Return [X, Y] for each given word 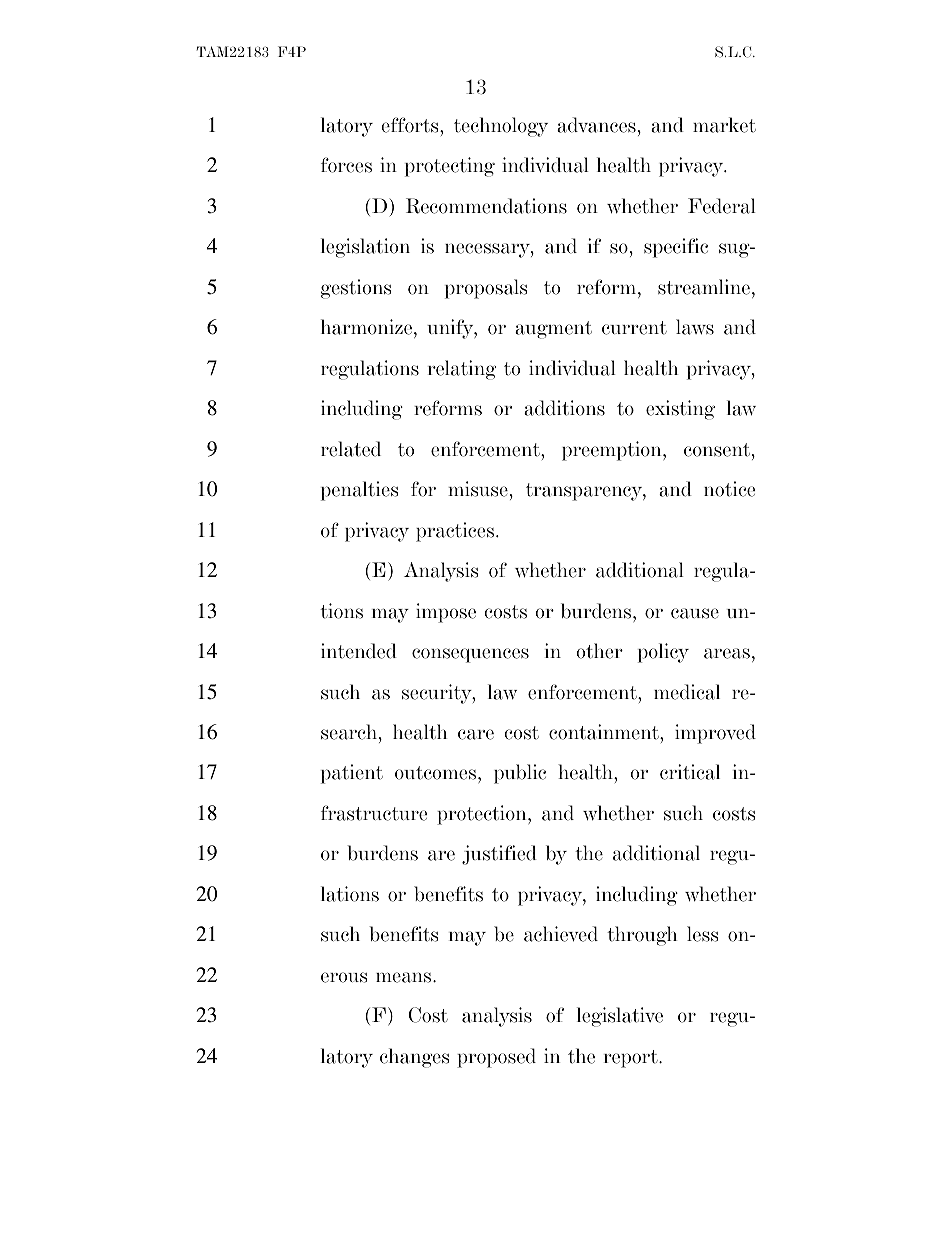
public [520, 774]
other [599, 651]
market [724, 125]
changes [414, 1058]
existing [680, 410]
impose [446, 613]
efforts [411, 125]
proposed [496, 1058]
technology [501, 127]
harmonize [368, 328]
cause [695, 613]
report [632, 1059]
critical [690, 772]
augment [553, 330]
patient [352, 774]
